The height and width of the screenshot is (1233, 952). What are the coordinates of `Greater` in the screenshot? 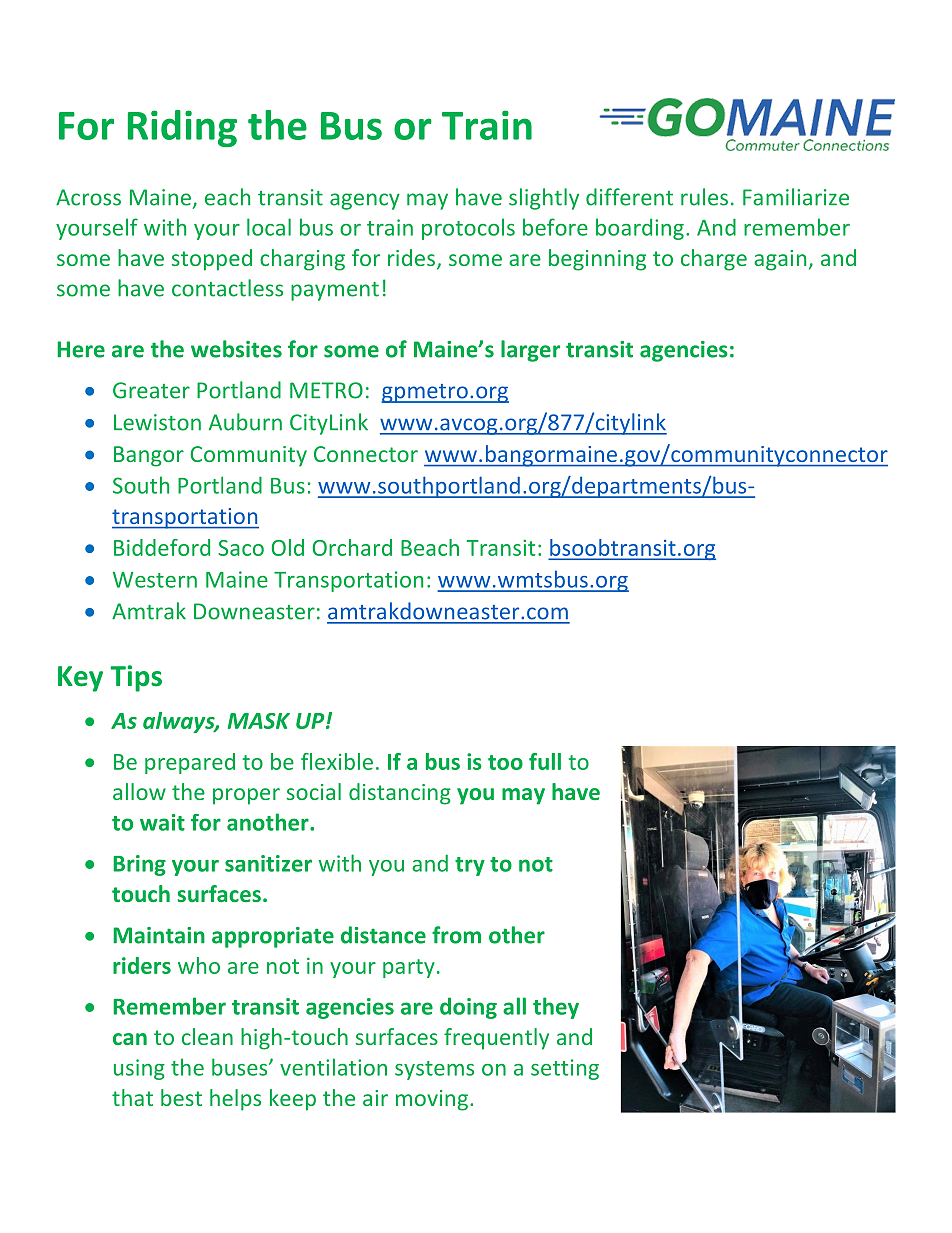 It's located at (151, 390).
